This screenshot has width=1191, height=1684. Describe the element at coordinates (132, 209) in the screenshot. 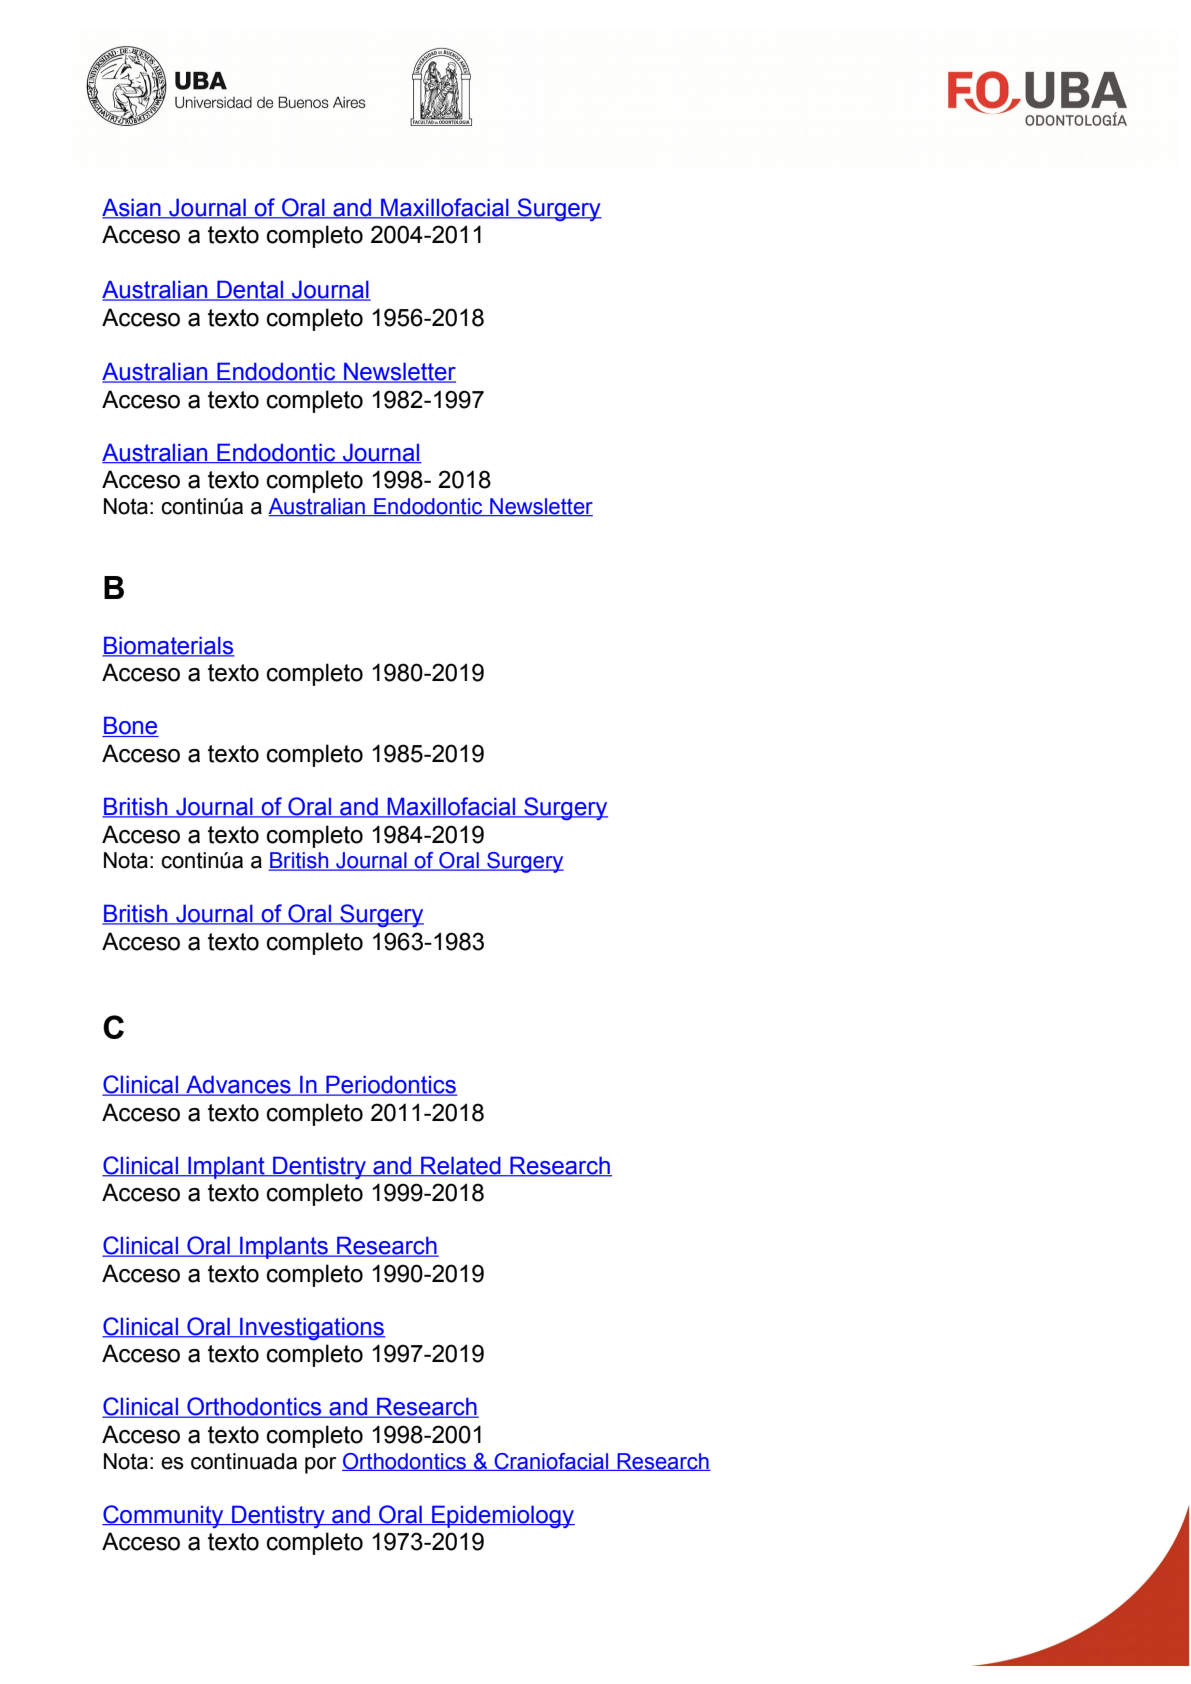

I see `Asian` at that location.
